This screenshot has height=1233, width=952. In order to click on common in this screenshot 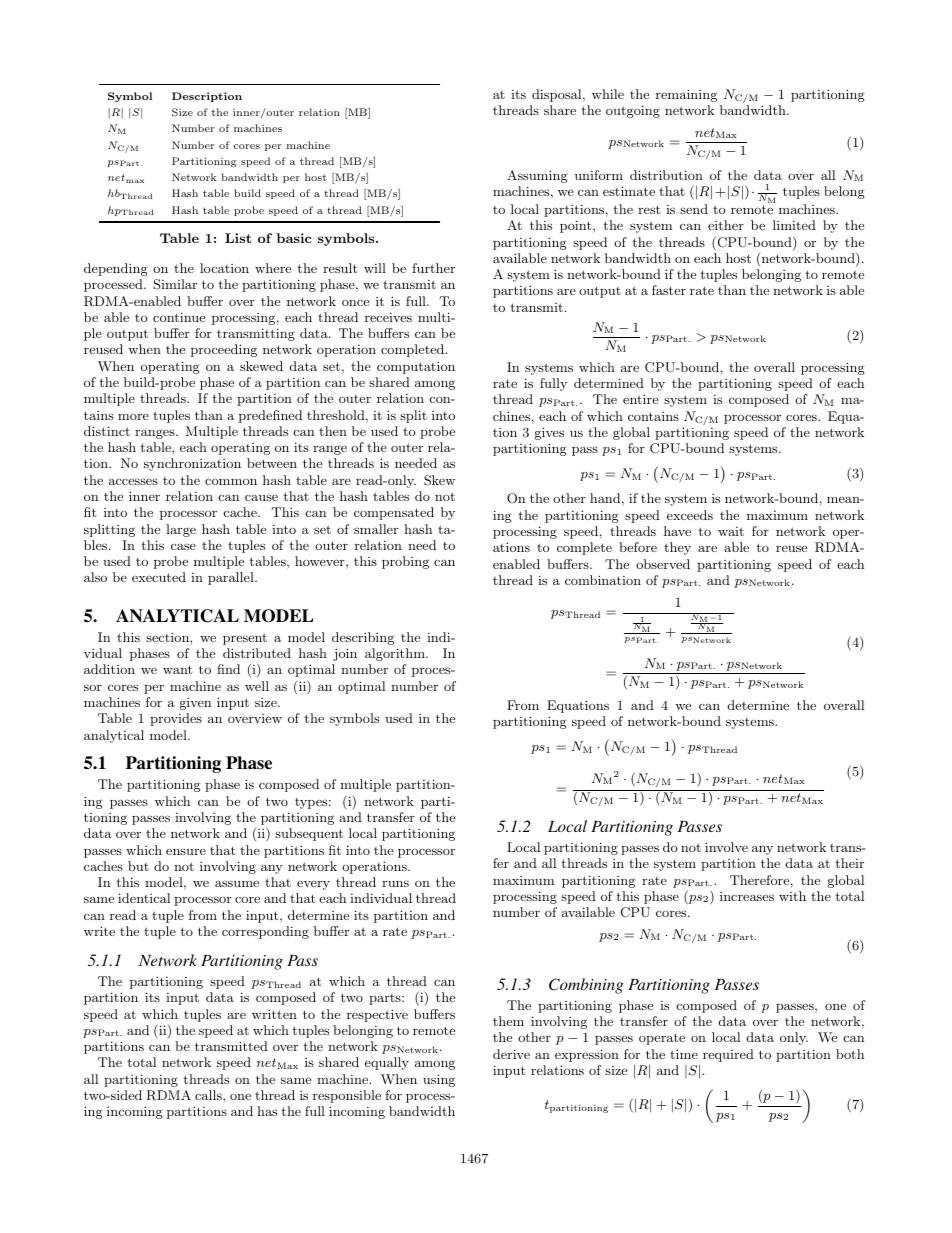, I will do `click(231, 481)`.
